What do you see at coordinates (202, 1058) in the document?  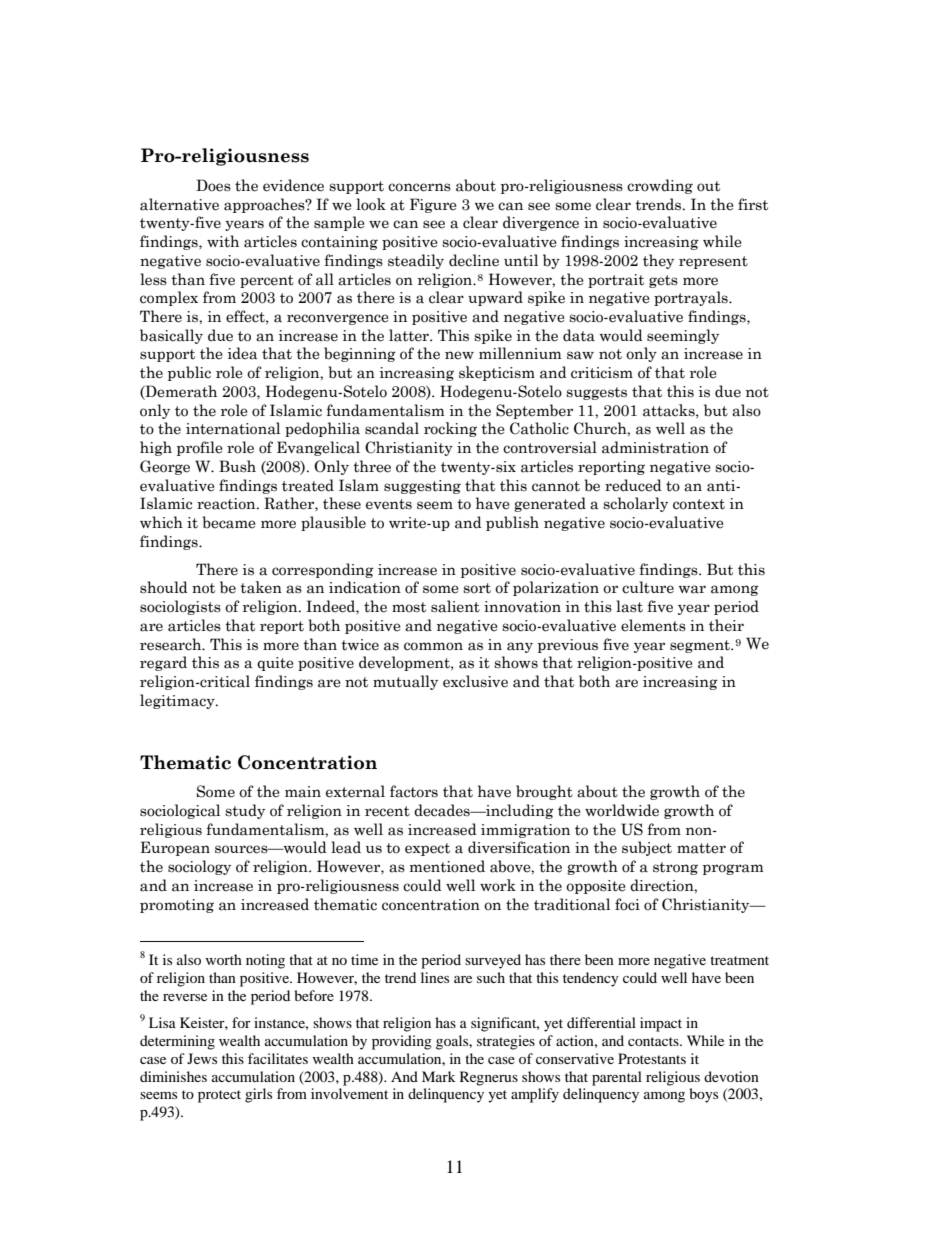 I see `Jews` at bounding box center [202, 1058].
